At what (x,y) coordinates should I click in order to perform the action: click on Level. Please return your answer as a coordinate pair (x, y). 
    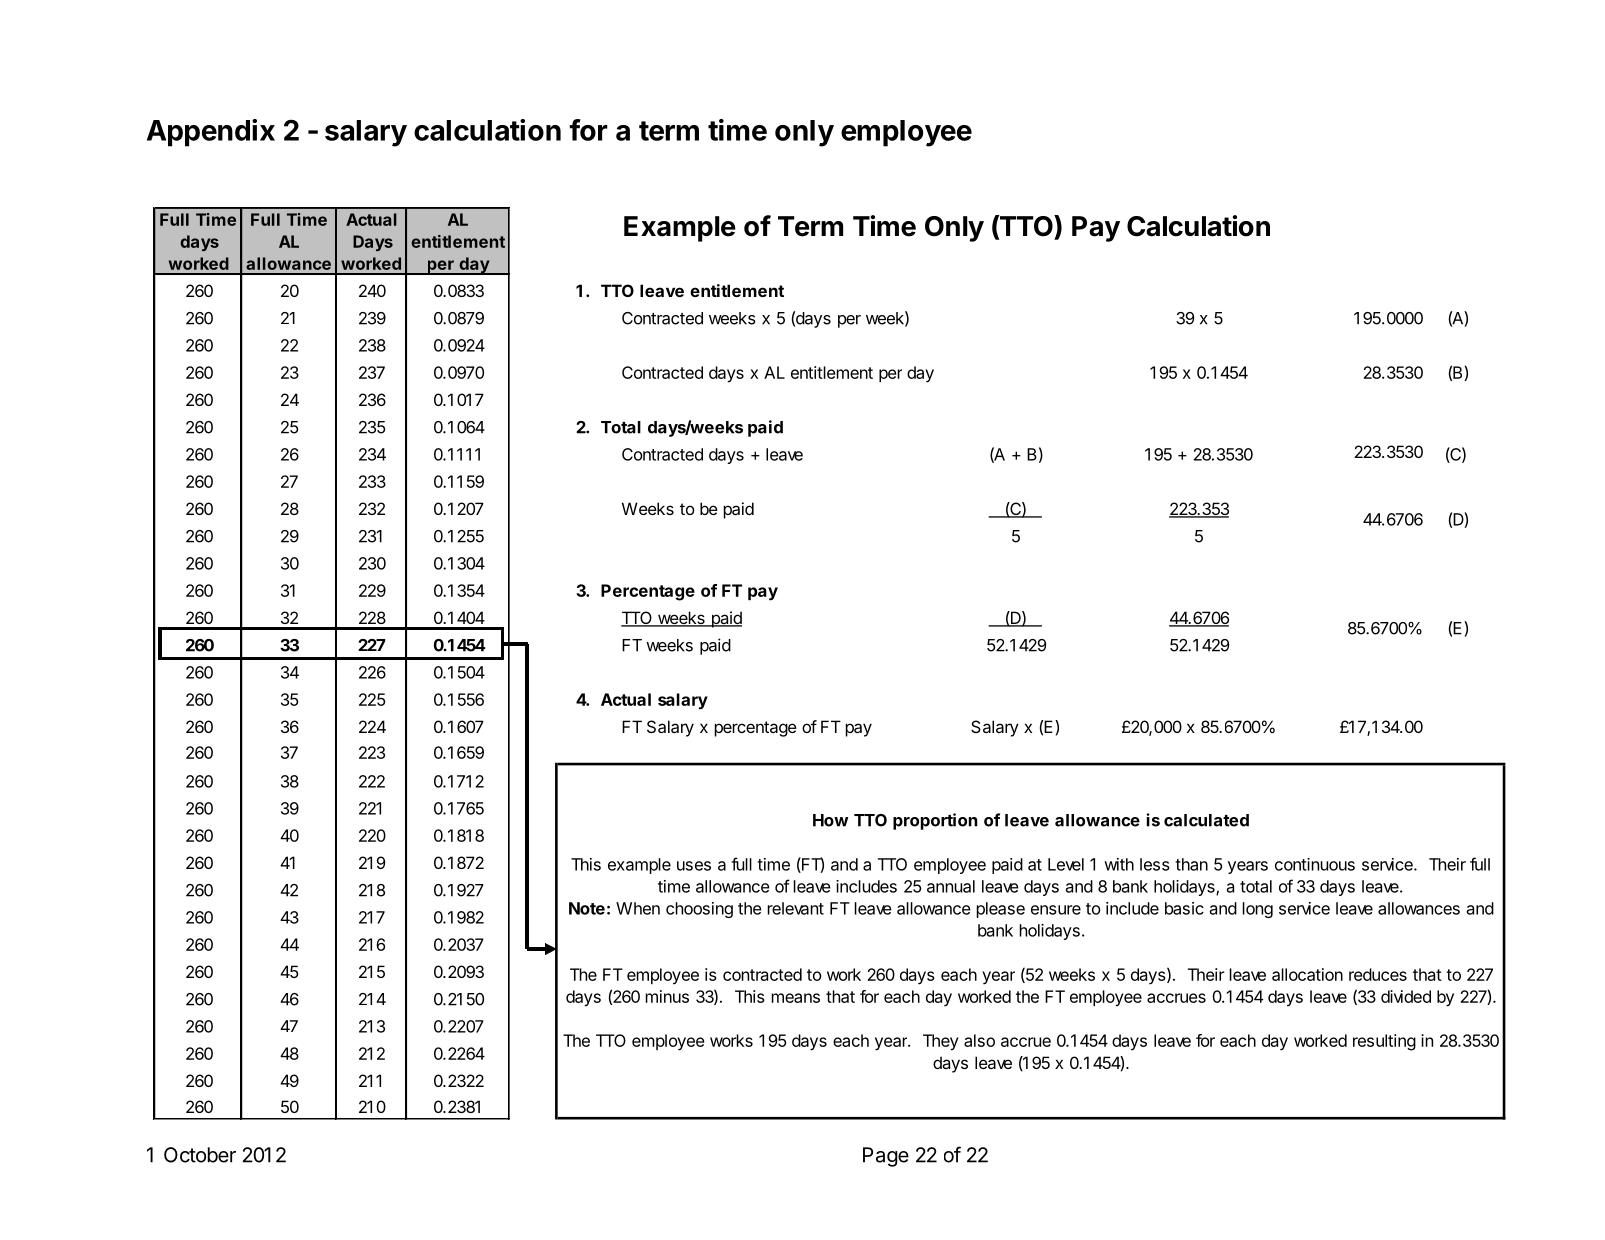
    Looking at the image, I should click on (1066, 864).
